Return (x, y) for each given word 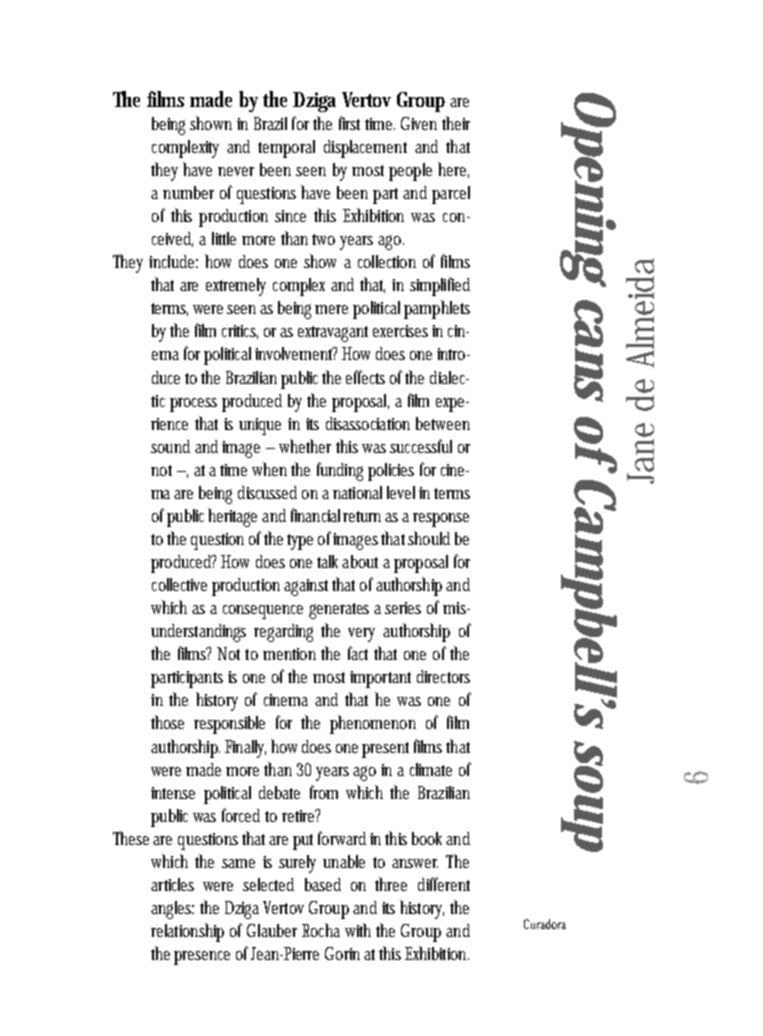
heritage (235, 517)
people (410, 172)
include (173, 261)
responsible (229, 725)
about (363, 561)
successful (421, 446)
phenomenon (373, 724)
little (224, 238)
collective (179, 584)
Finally (245, 749)
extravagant (333, 334)
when (272, 469)
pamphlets (437, 309)
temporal (286, 149)
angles (172, 910)
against (306, 587)
